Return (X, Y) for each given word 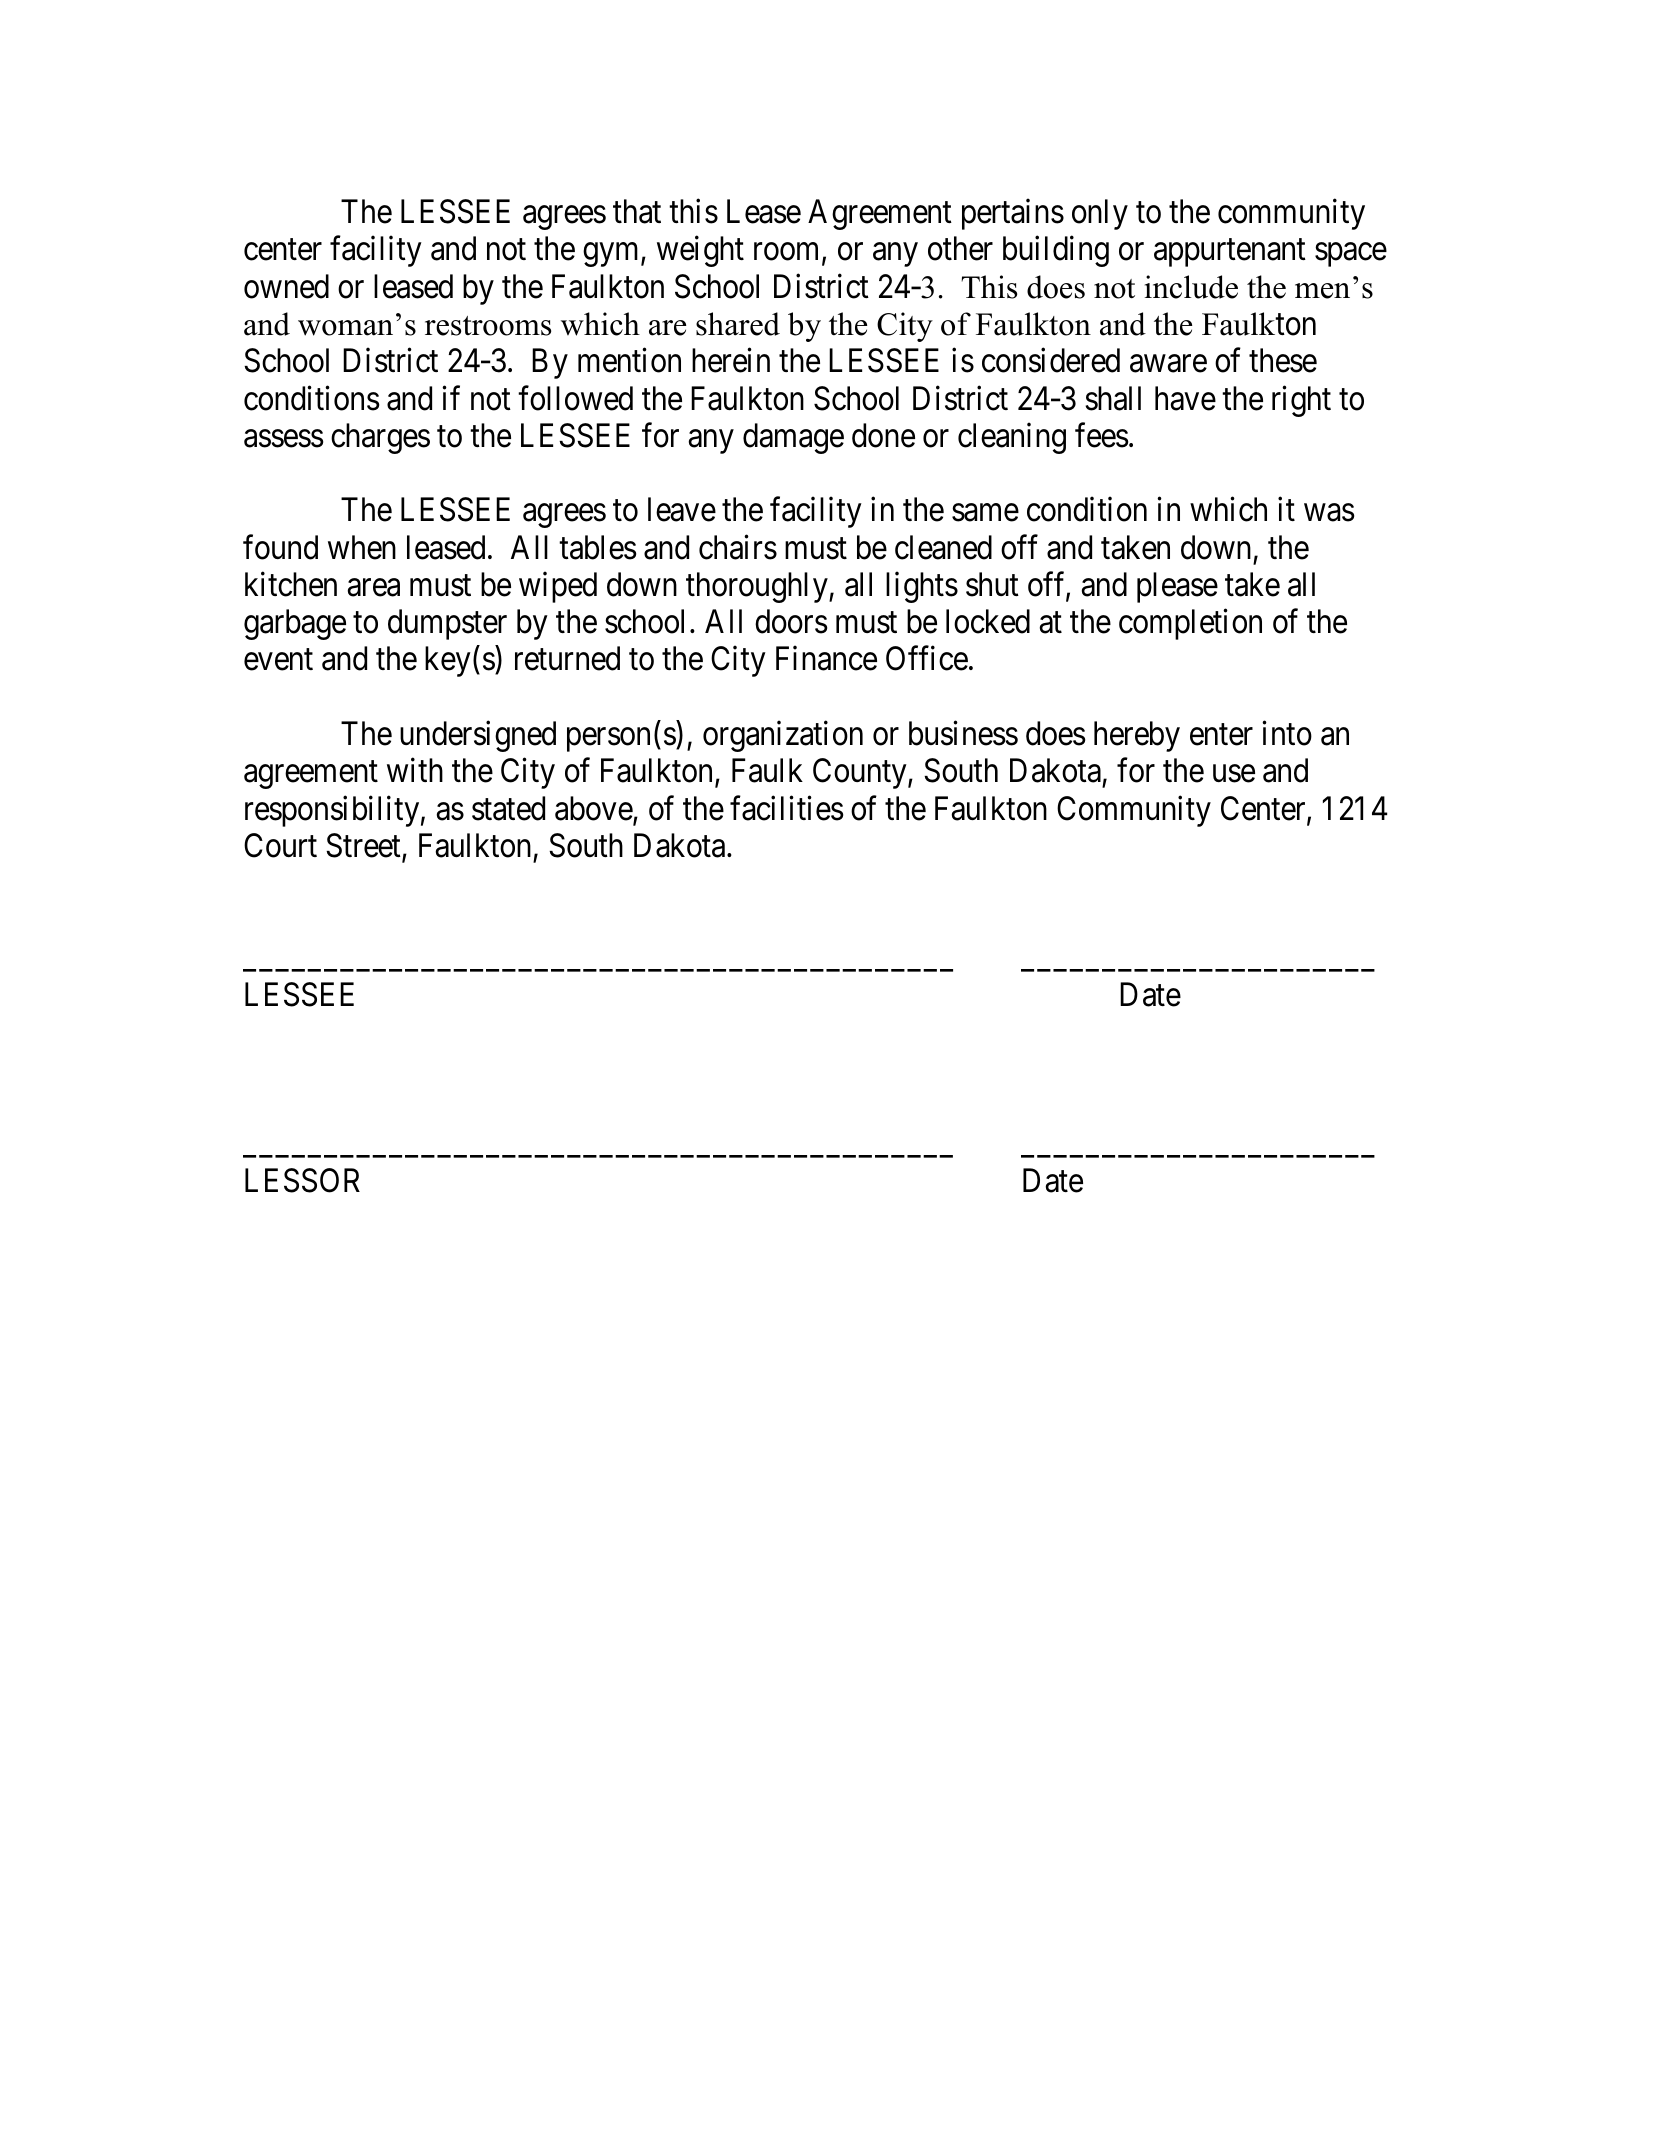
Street (364, 846)
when (362, 547)
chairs (738, 547)
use (1234, 774)
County (861, 773)
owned (286, 286)
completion (1190, 624)
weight (700, 251)
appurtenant (1230, 253)
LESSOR (302, 1180)
